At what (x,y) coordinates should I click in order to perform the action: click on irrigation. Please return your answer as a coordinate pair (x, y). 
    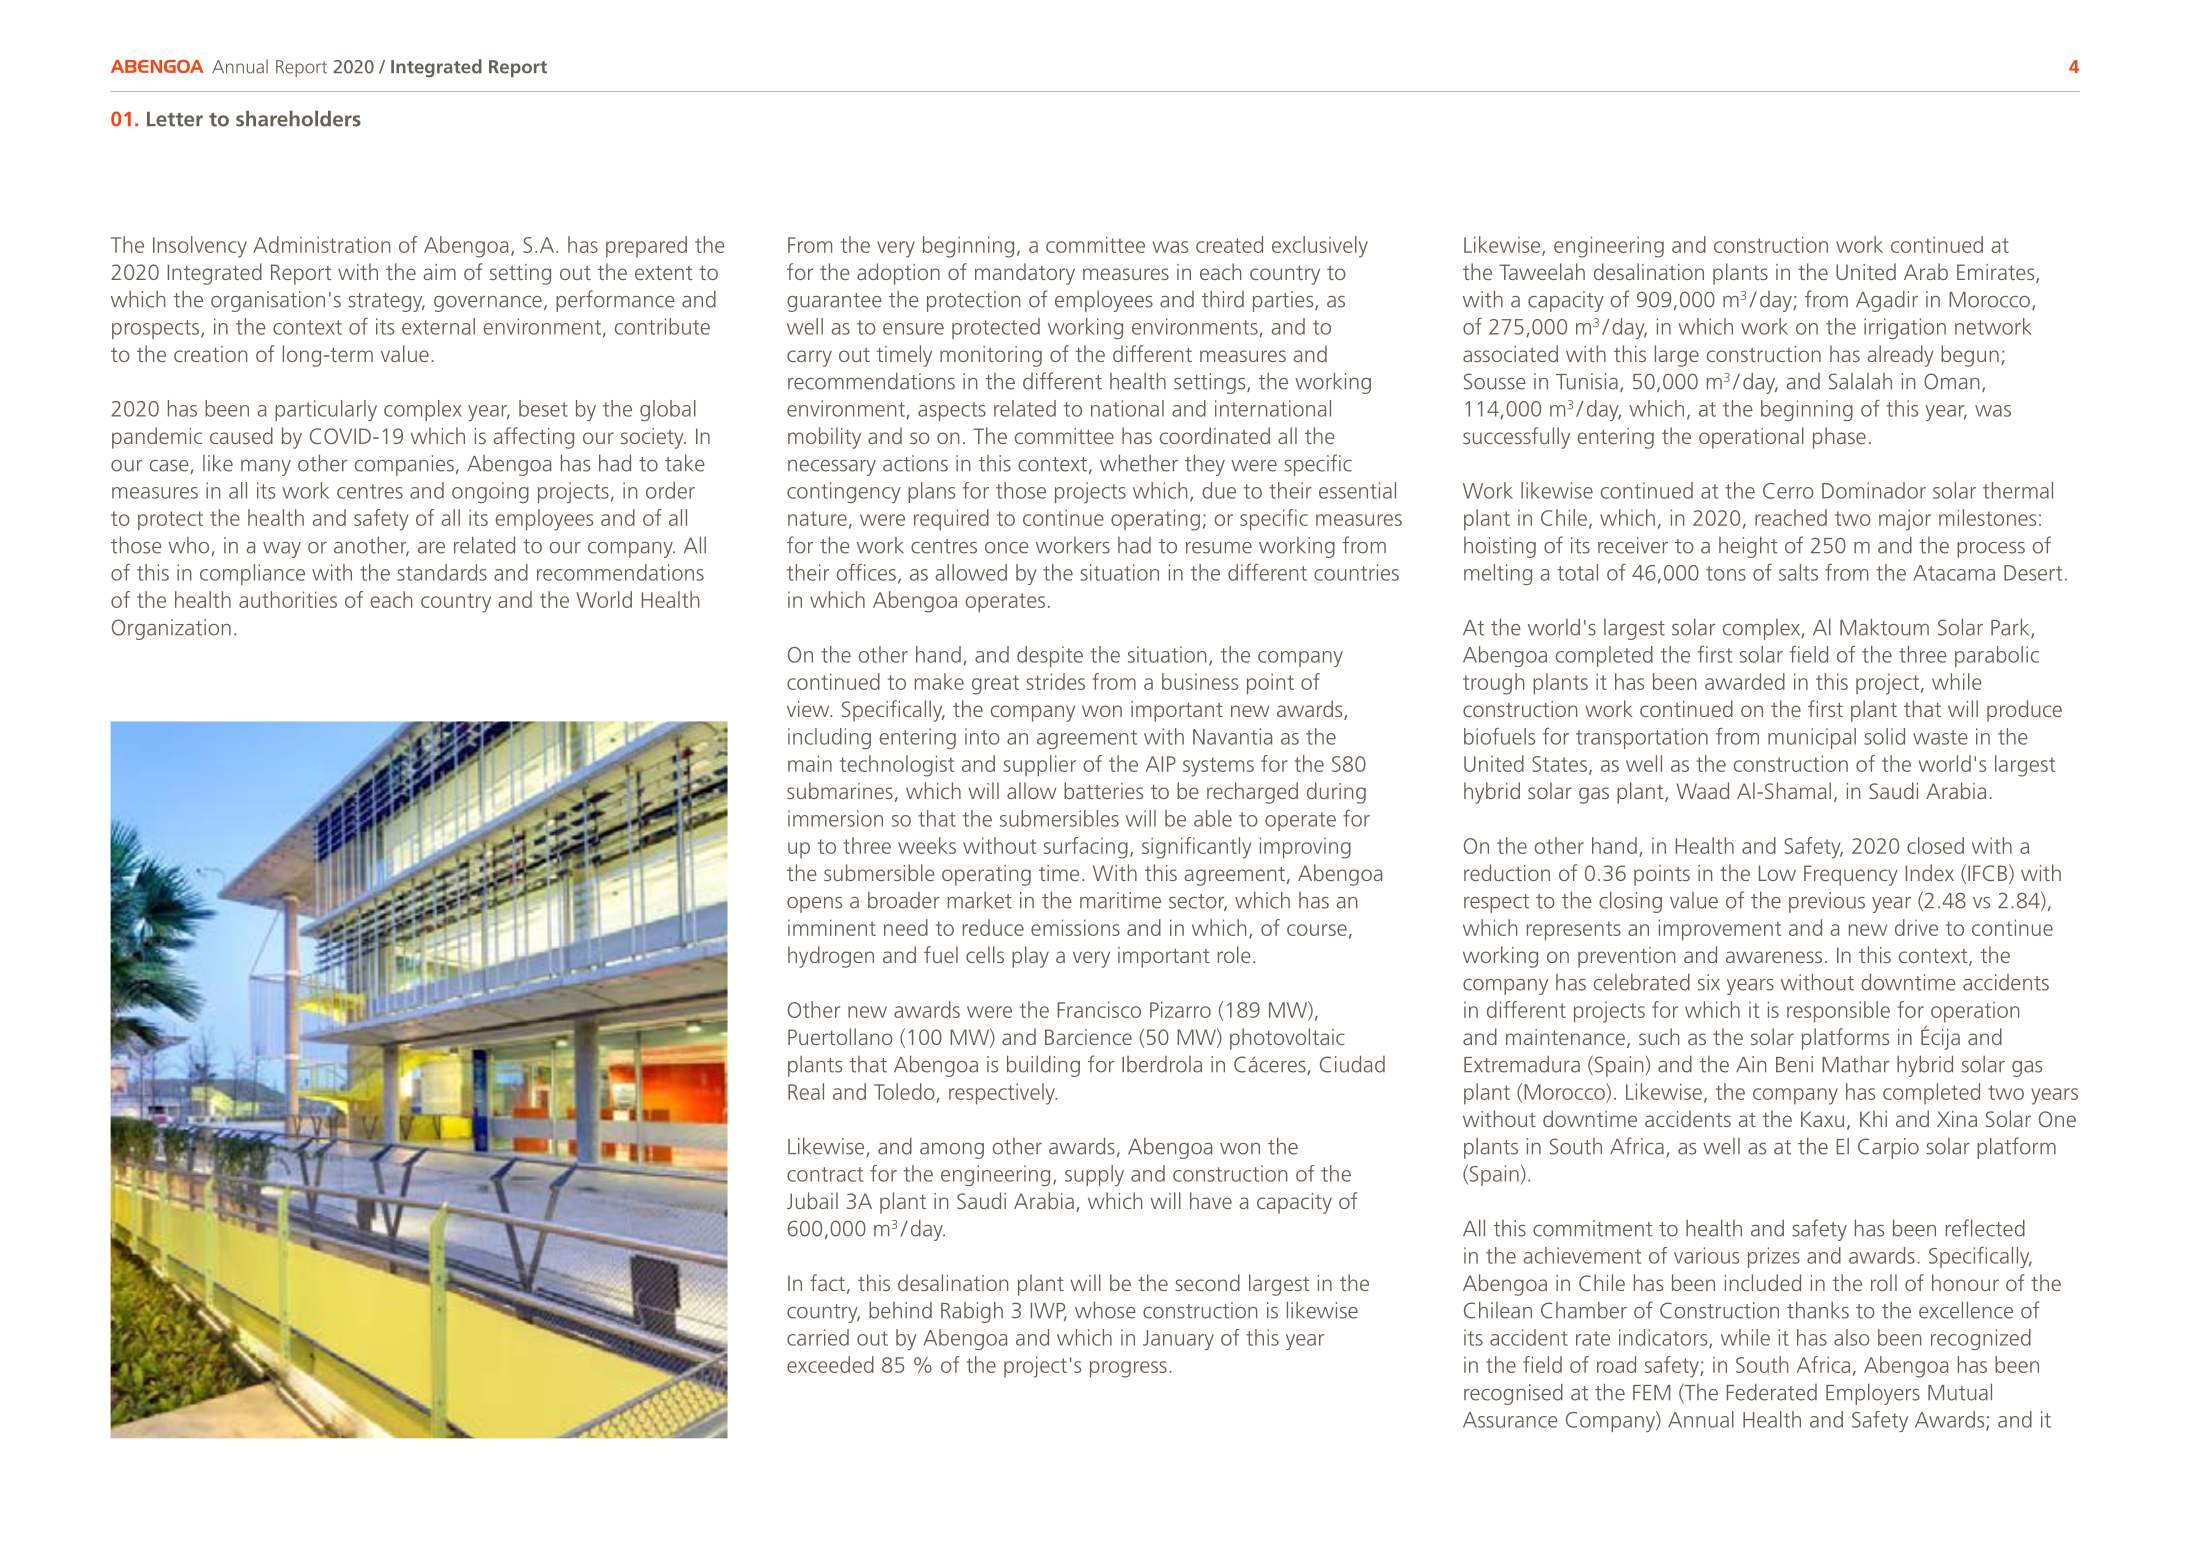
    Looking at the image, I should click on (1905, 328).
